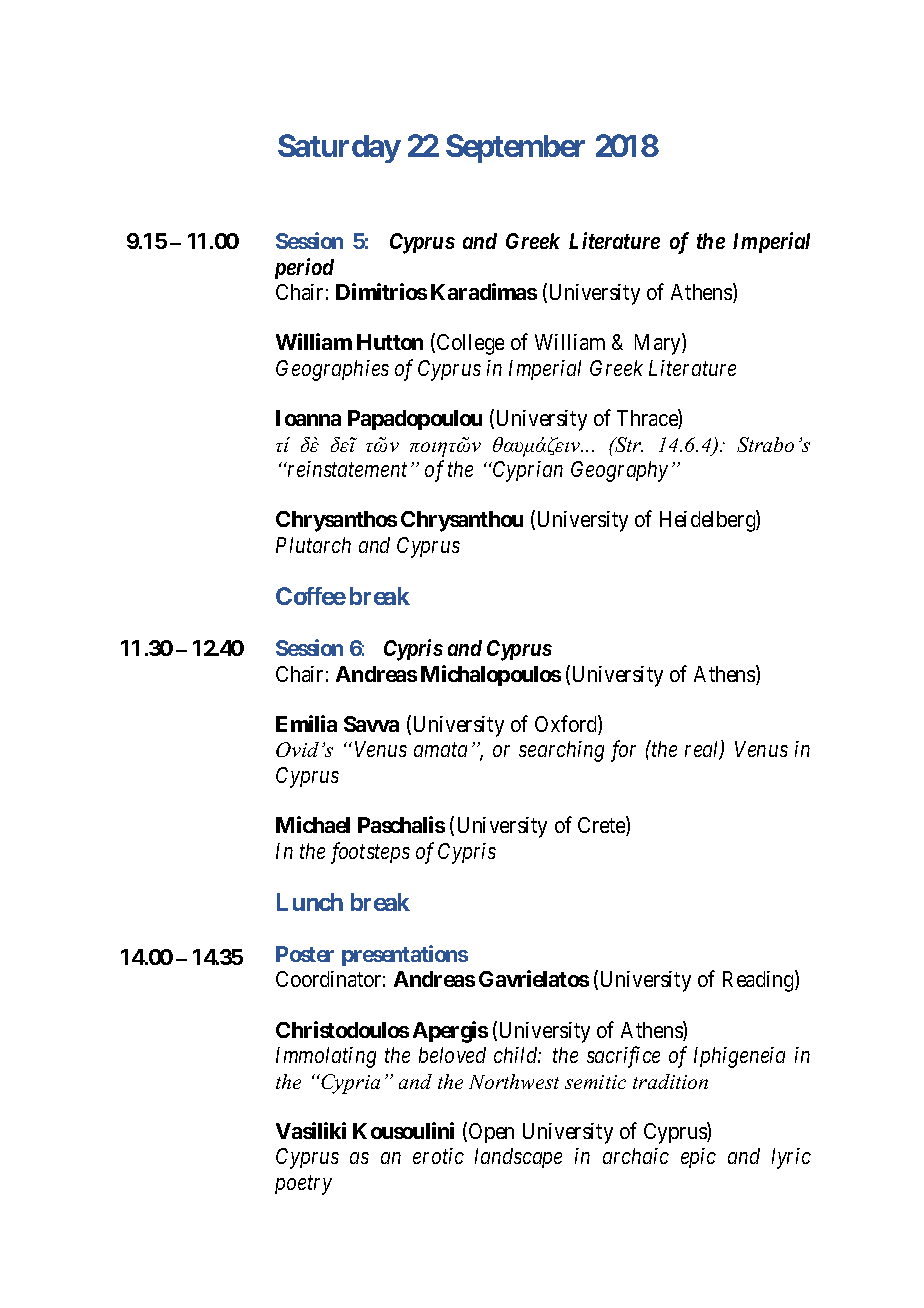 This screenshot has width=924, height=1308. What do you see at coordinates (370, 853) in the screenshot?
I see `footsteps` at bounding box center [370, 853].
